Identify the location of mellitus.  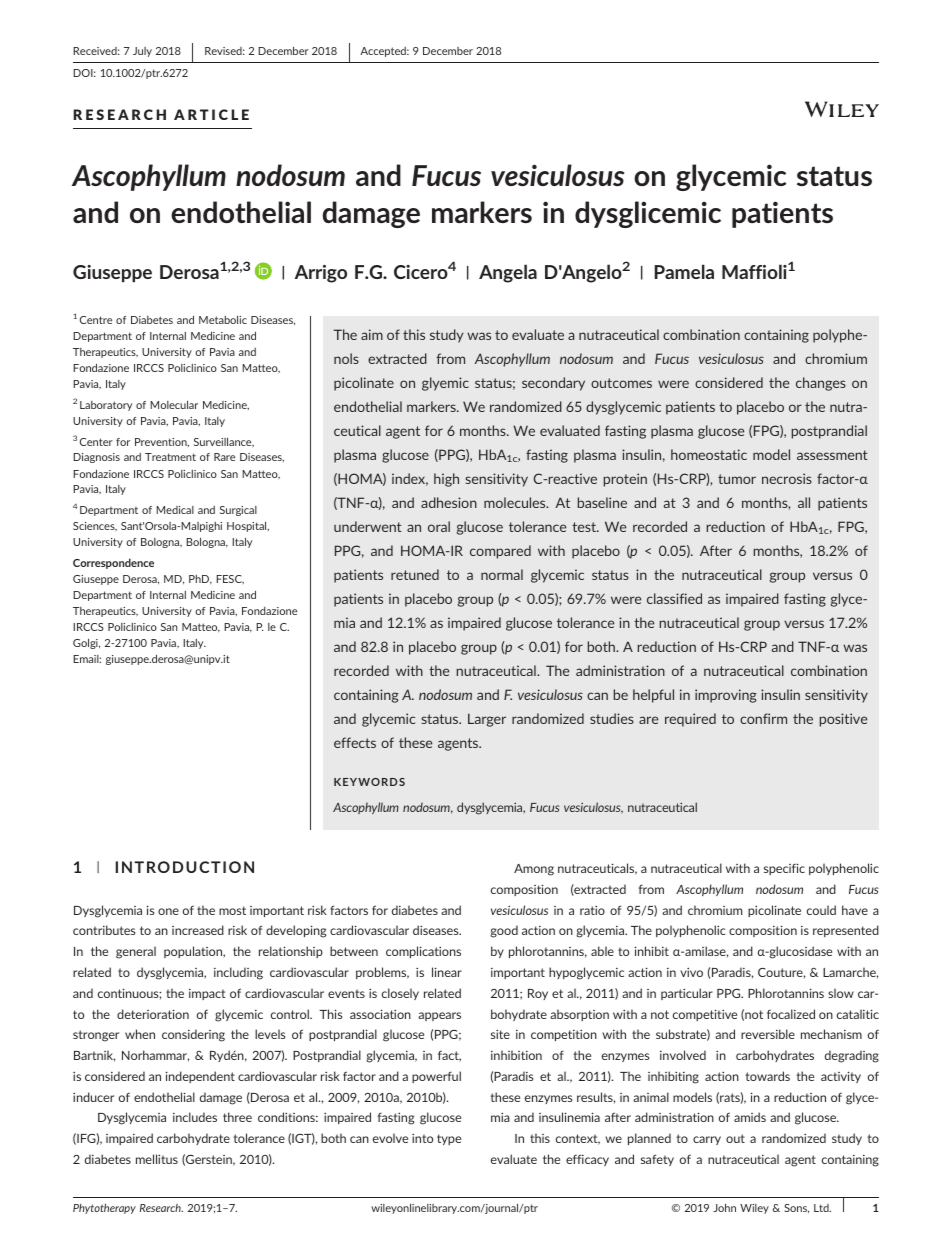
(157, 1159).
